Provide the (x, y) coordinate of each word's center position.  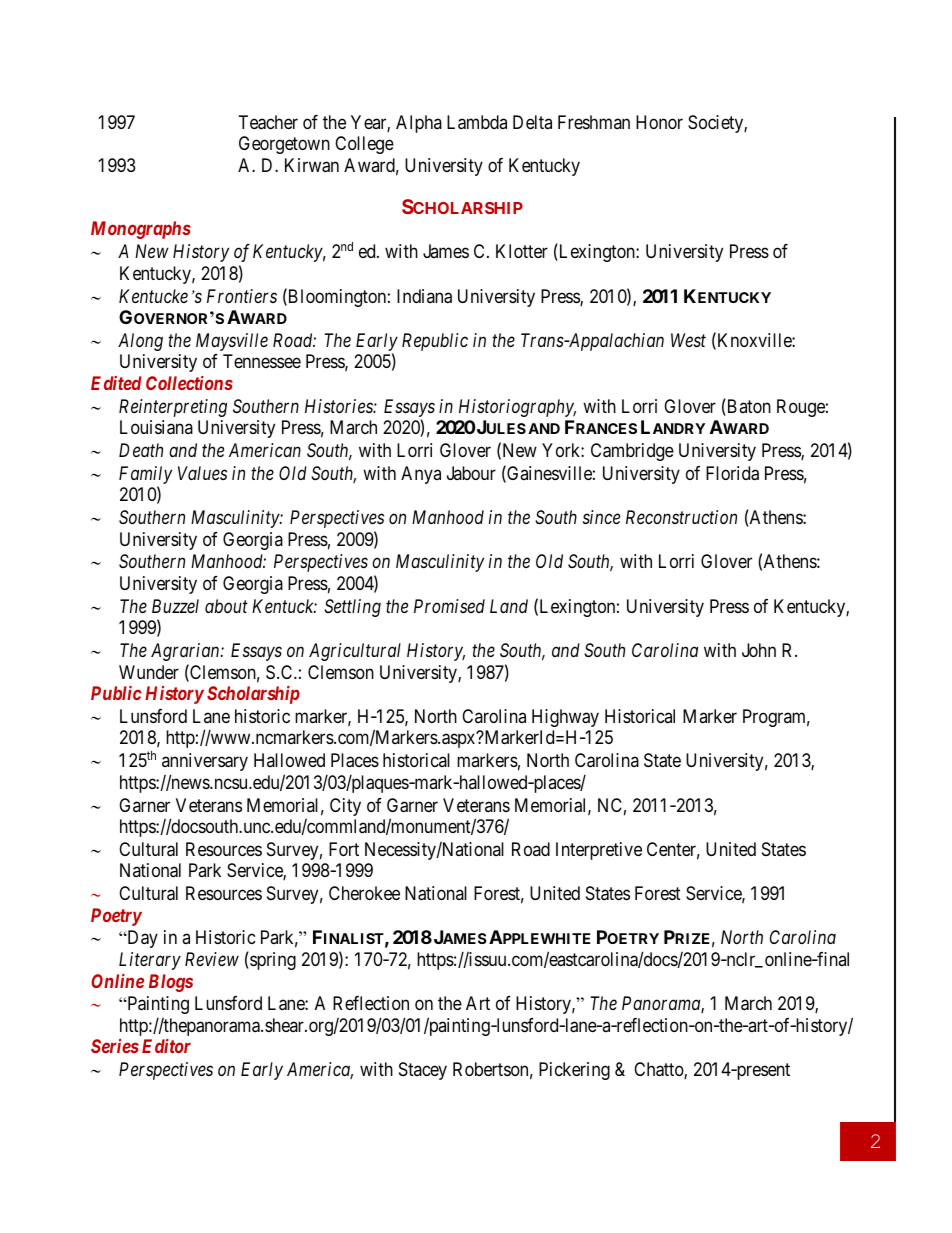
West (688, 340)
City (345, 807)
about (226, 606)
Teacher (268, 122)
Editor (166, 1046)
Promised (449, 606)
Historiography (517, 408)
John (759, 650)
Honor (659, 122)
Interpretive (599, 851)
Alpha (419, 124)
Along (140, 342)
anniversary (205, 762)
